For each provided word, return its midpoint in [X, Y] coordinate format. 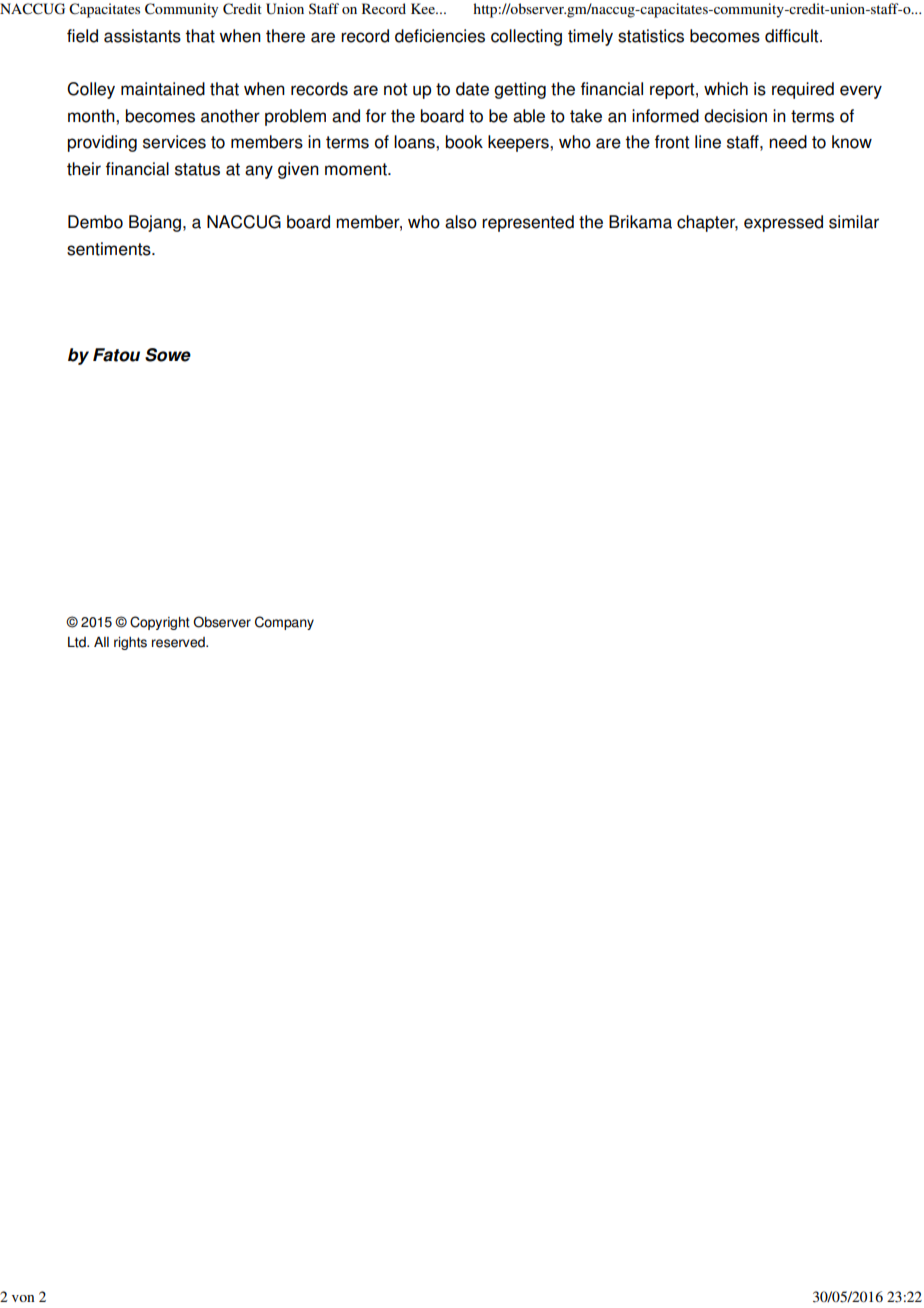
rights [130, 643]
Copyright [160, 623]
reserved [179, 642]
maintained [163, 89]
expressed [783, 223]
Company [284, 623]
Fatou [116, 355]
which [726, 89]
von [23, 1298]
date [472, 89]
